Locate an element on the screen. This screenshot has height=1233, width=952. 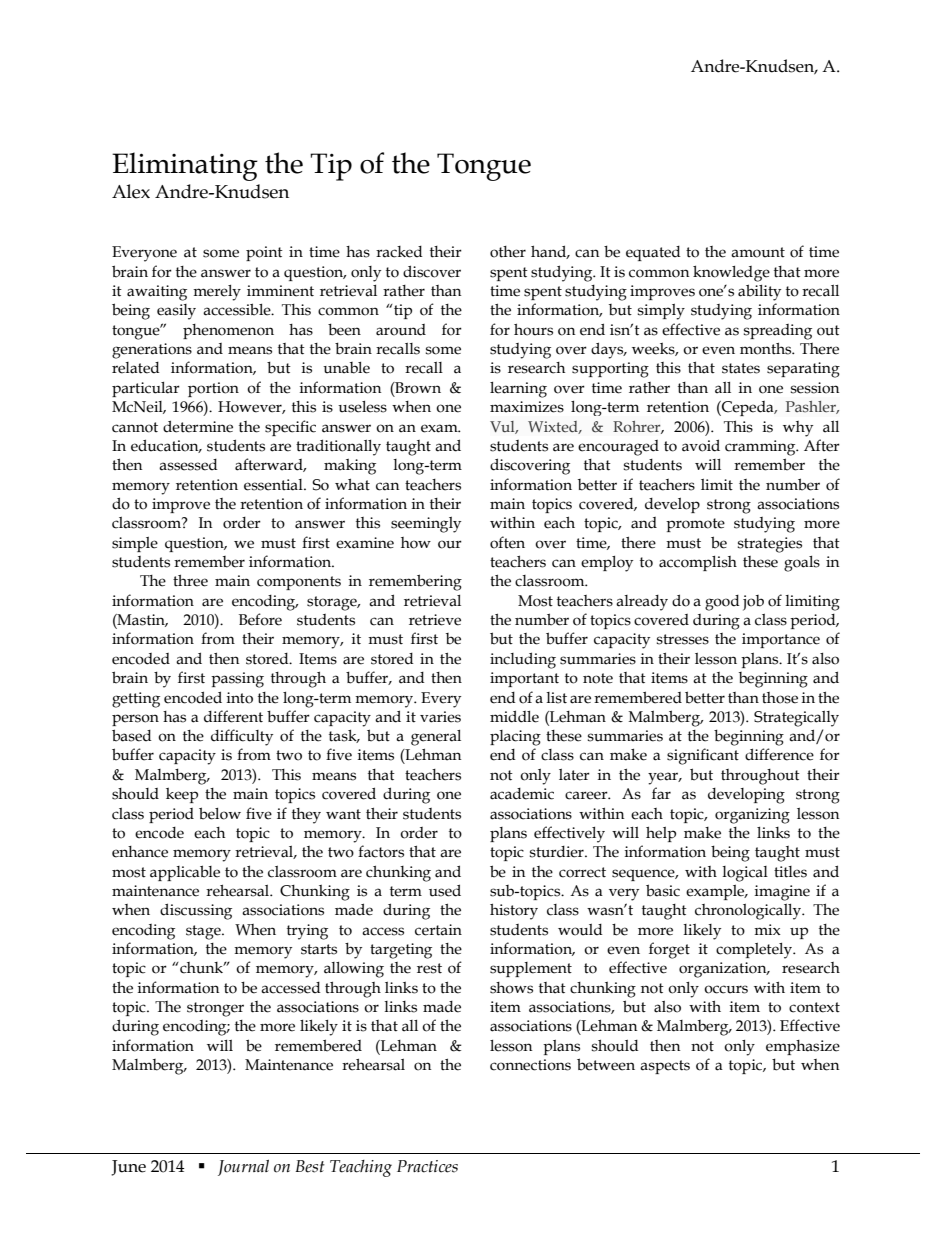
Eliminating is located at coordinates (185, 166).
